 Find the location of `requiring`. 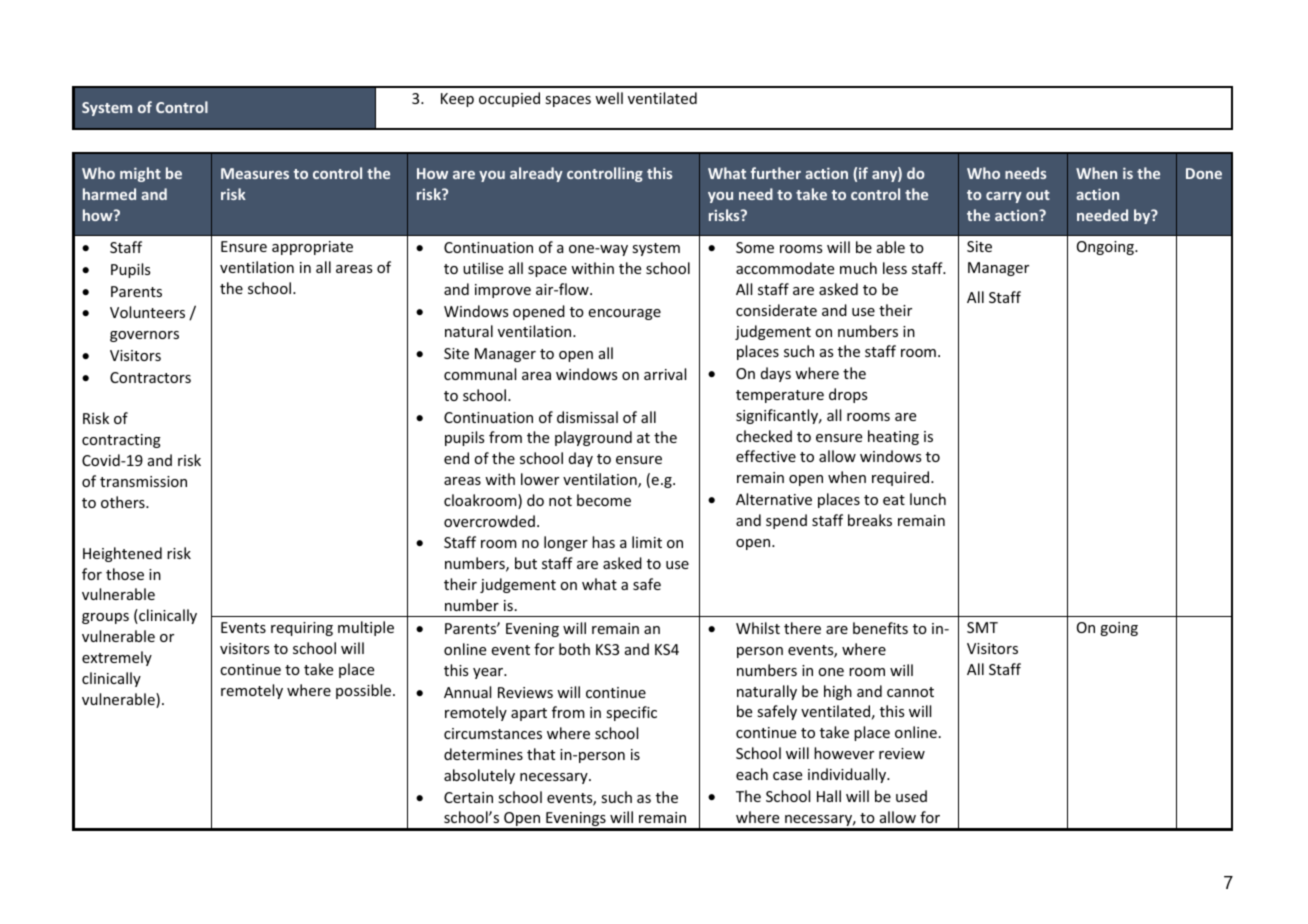

requiring is located at coordinates (302, 629).
